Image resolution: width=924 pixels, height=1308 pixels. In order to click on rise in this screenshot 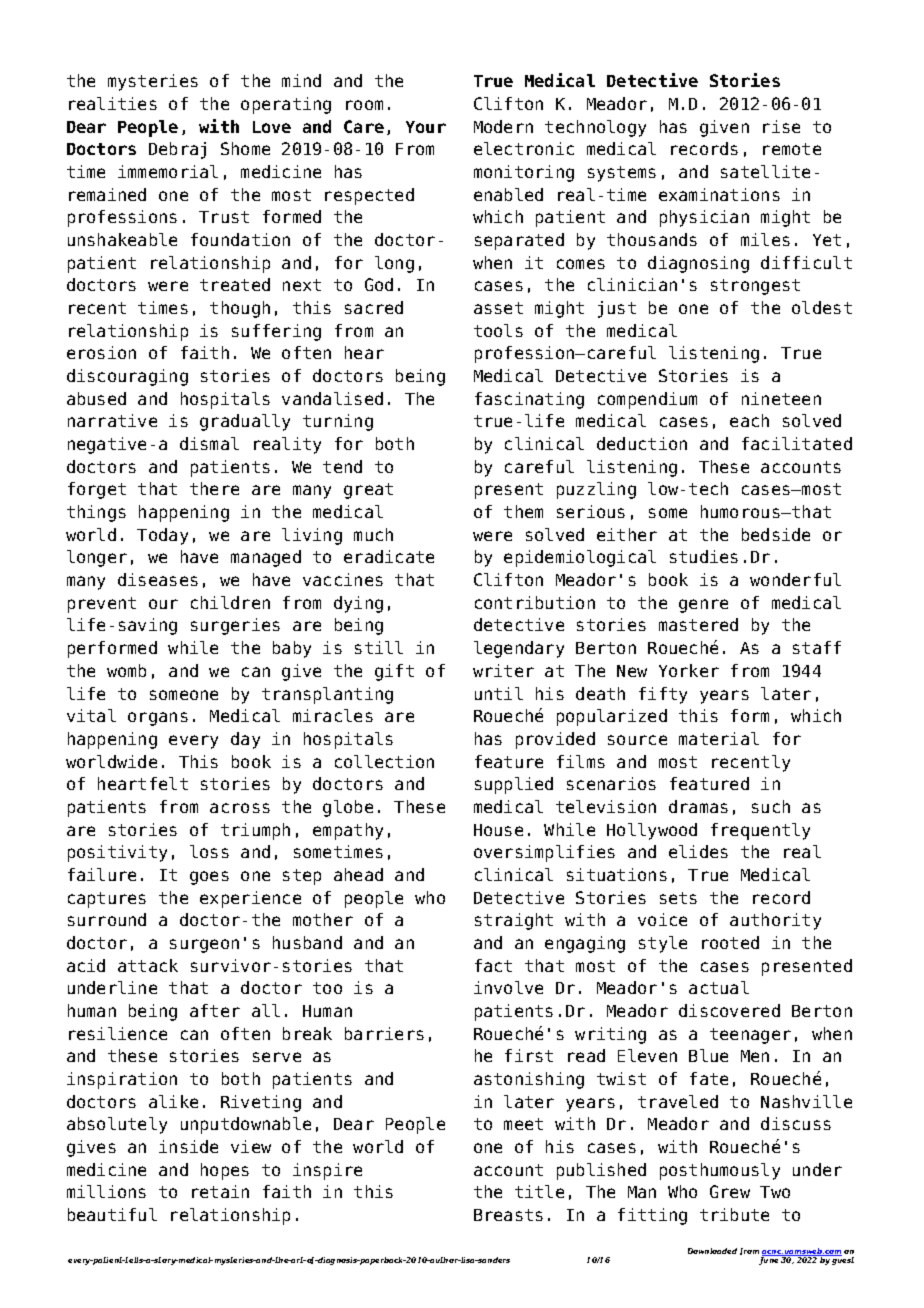, I will do `click(781, 126)`.
